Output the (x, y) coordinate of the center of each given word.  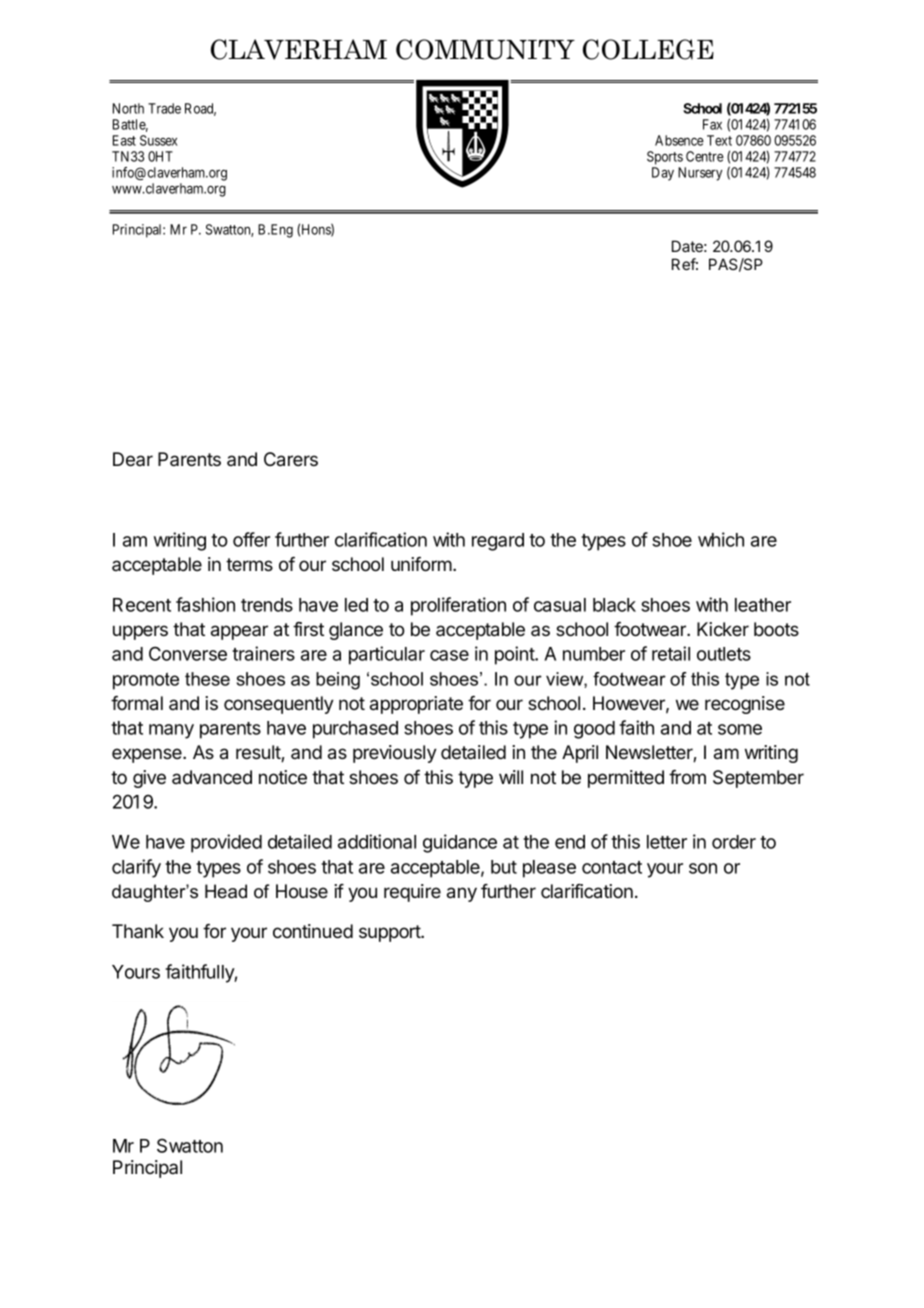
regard (498, 542)
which (721, 539)
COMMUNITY (485, 49)
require (412, 893)
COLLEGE (648, 49)
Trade (164, 108)
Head (226, 891)
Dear (133, 459)
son (703, 868)
